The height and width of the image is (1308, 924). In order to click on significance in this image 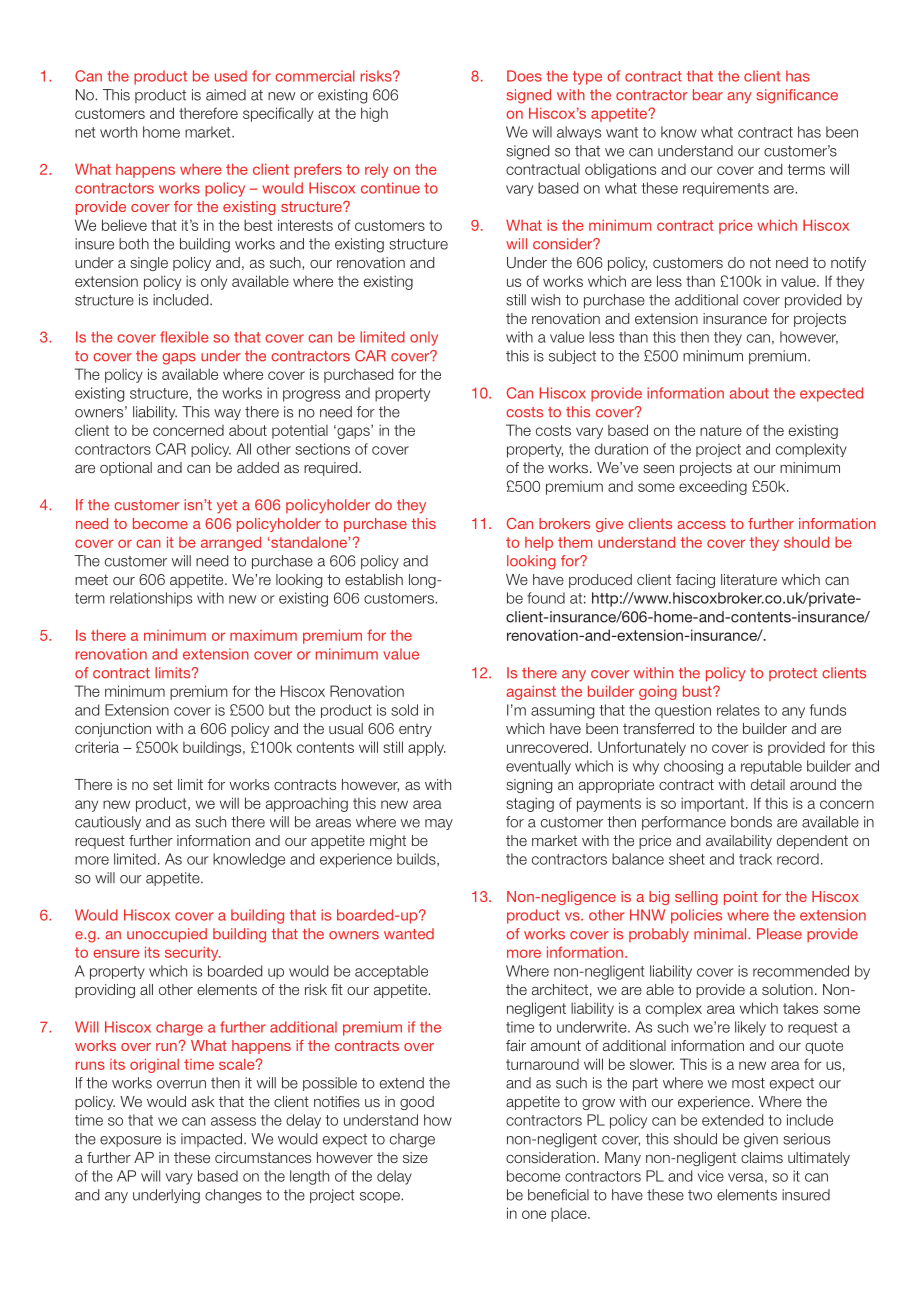, I will do `click(797, 96)`.
